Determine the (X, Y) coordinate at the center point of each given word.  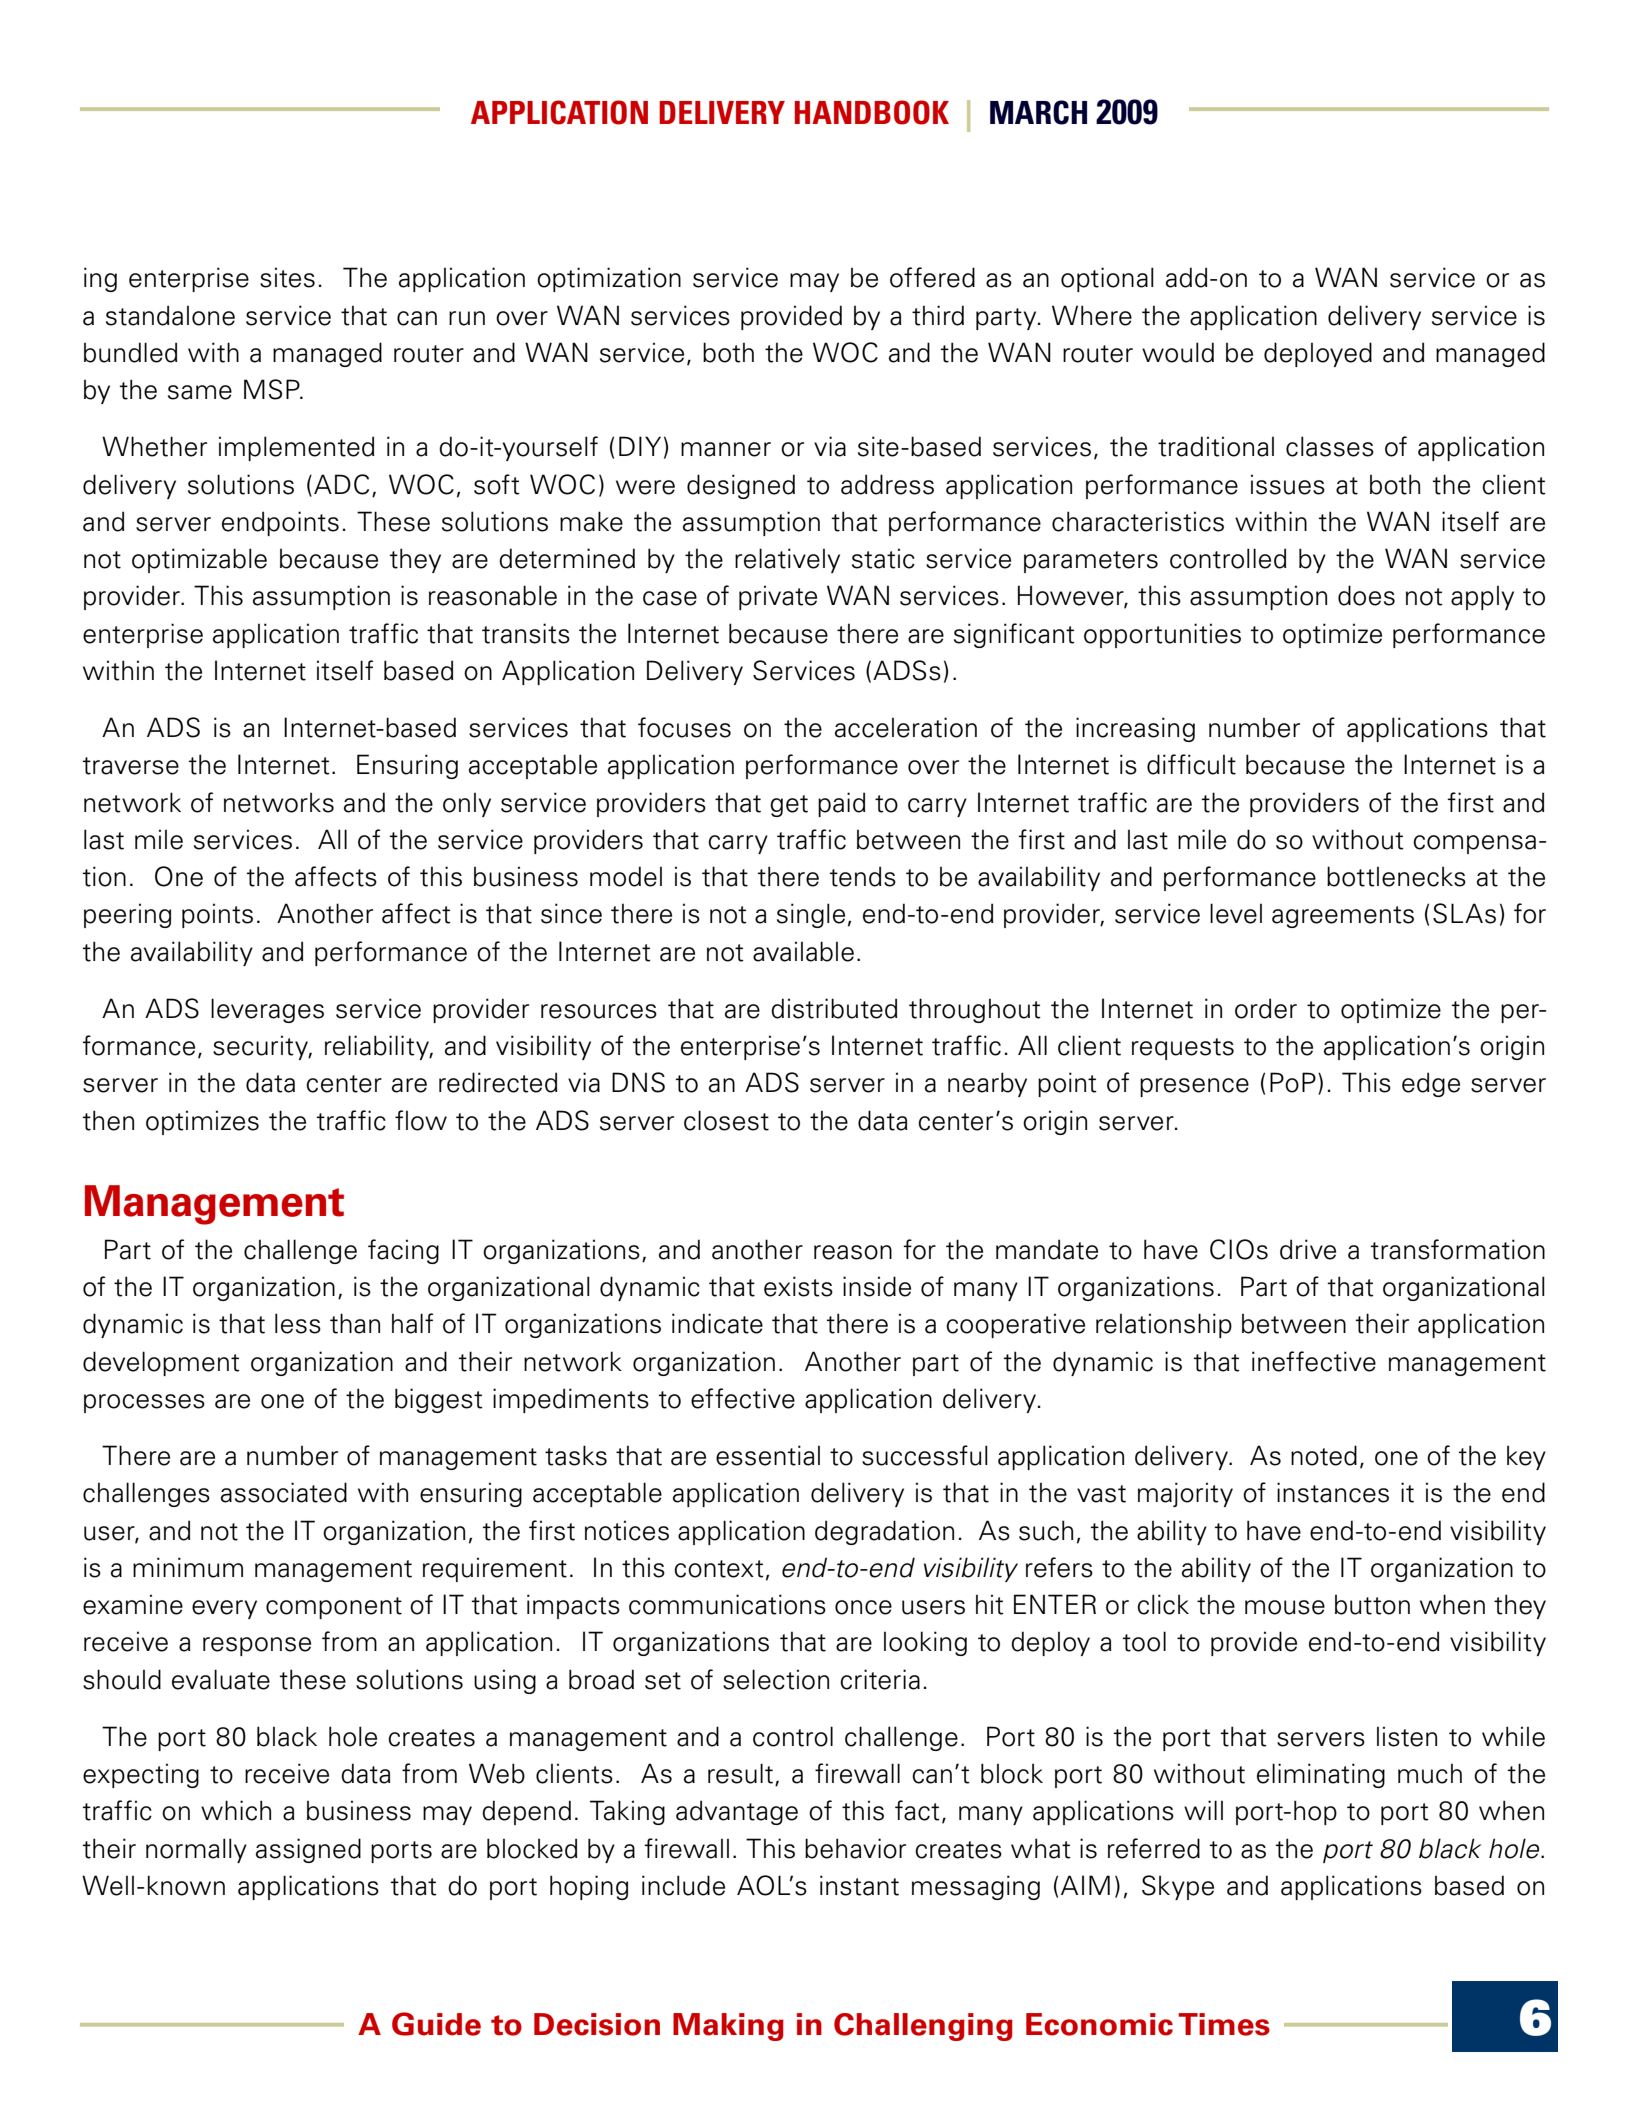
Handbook (872, 112)
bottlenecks (1396, 876)
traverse (131, 766)
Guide (436, 2024)
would (1178, 352)
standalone (170, 315)
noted (1324, 1455)
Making (728, 2027)
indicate (717, 1323)
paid (841, 804)
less (298, 1323)
